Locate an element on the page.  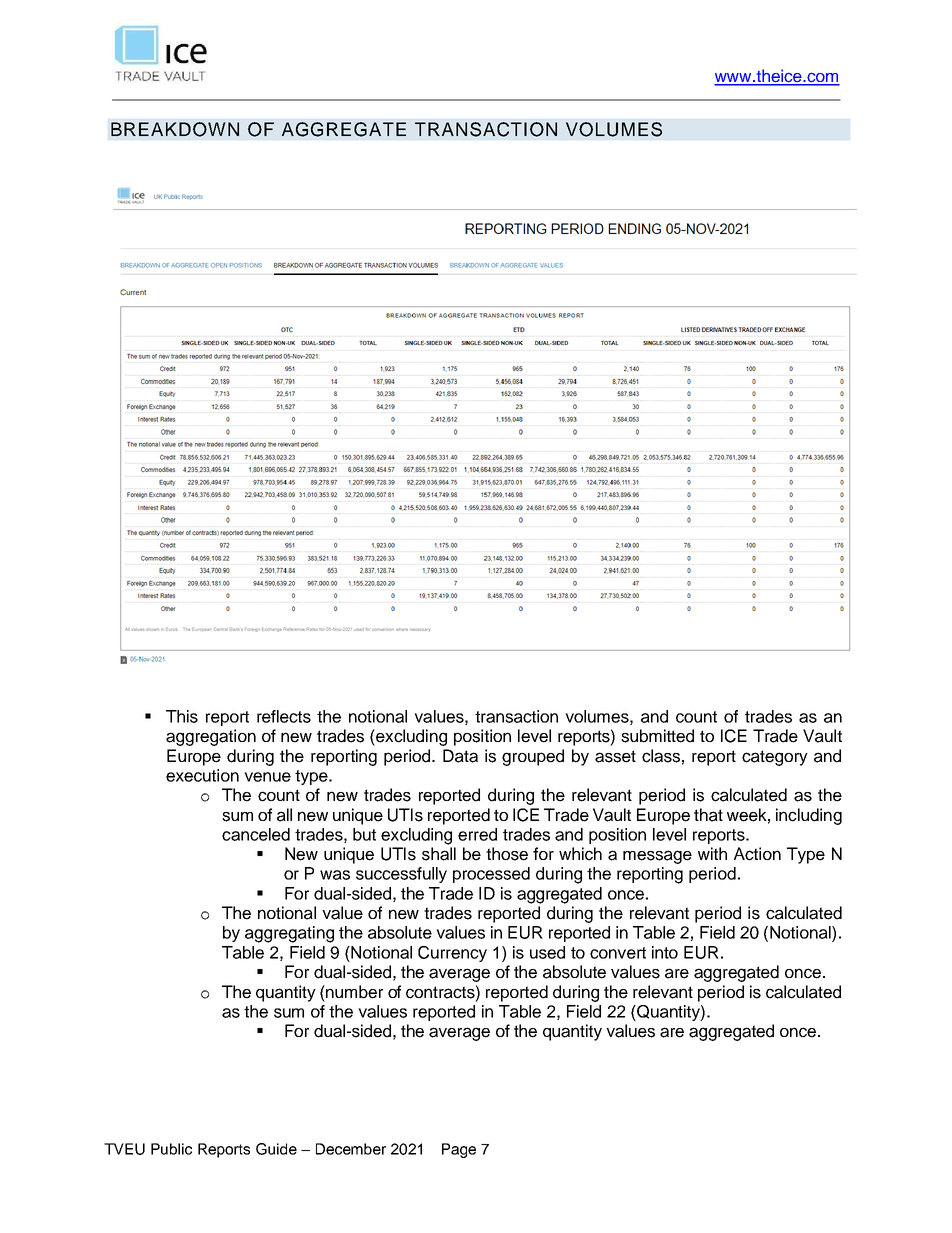
Page is located at coordinates (459, 1150).
